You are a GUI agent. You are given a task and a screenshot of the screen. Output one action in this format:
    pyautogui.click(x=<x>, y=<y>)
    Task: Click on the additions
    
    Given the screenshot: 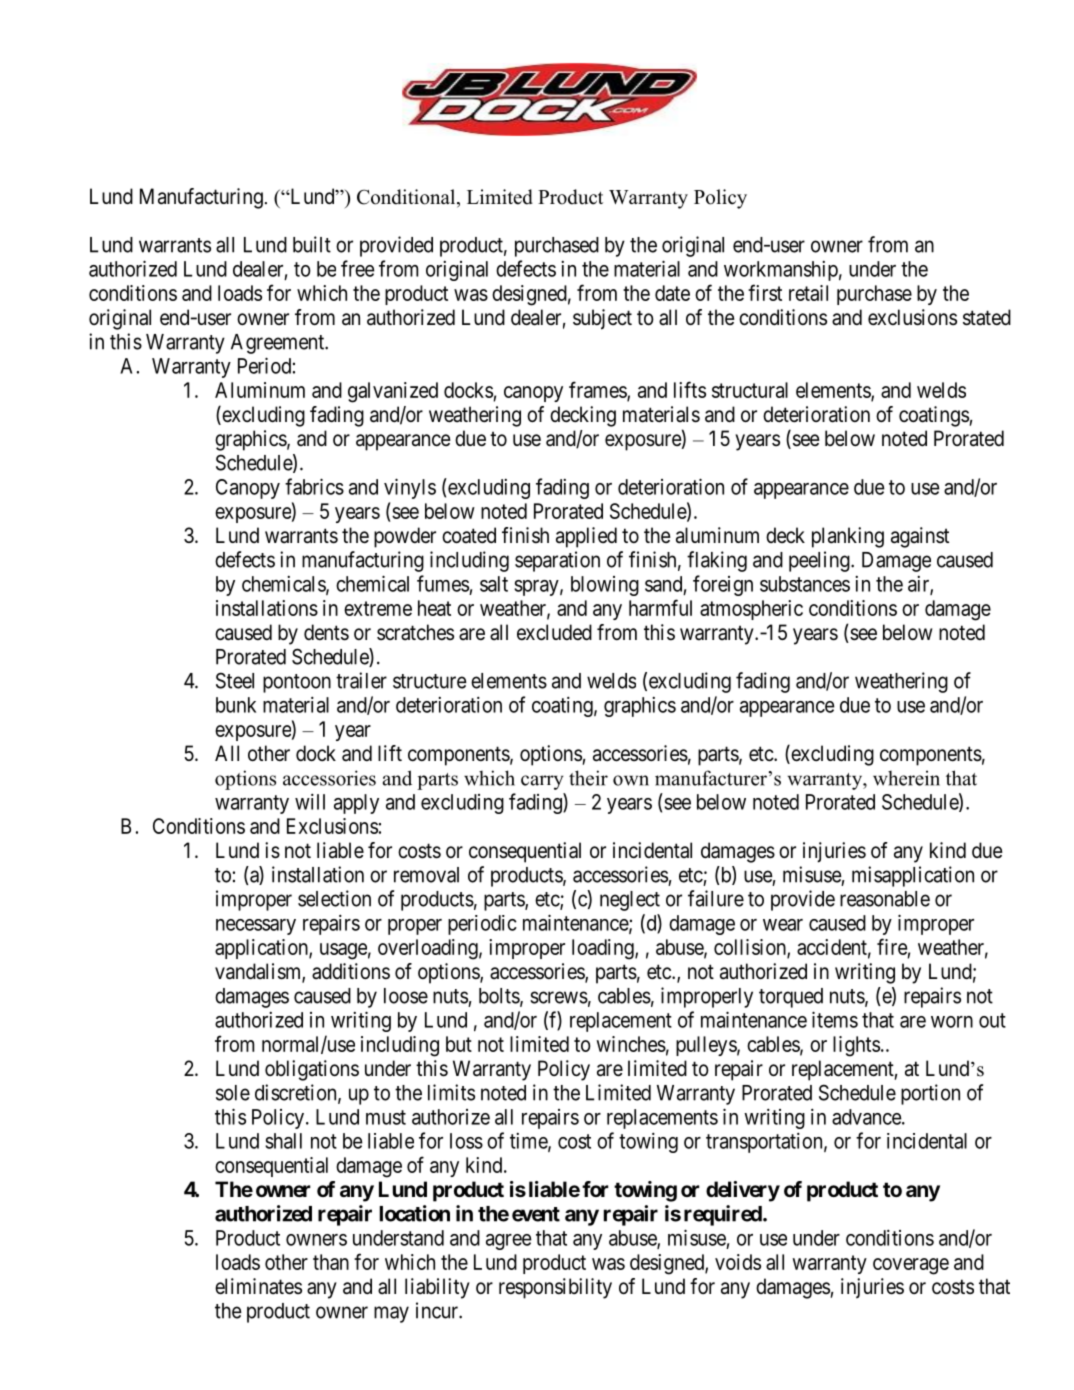 What is the action you would take?
    pyautogui.click(x=351, y=971)
